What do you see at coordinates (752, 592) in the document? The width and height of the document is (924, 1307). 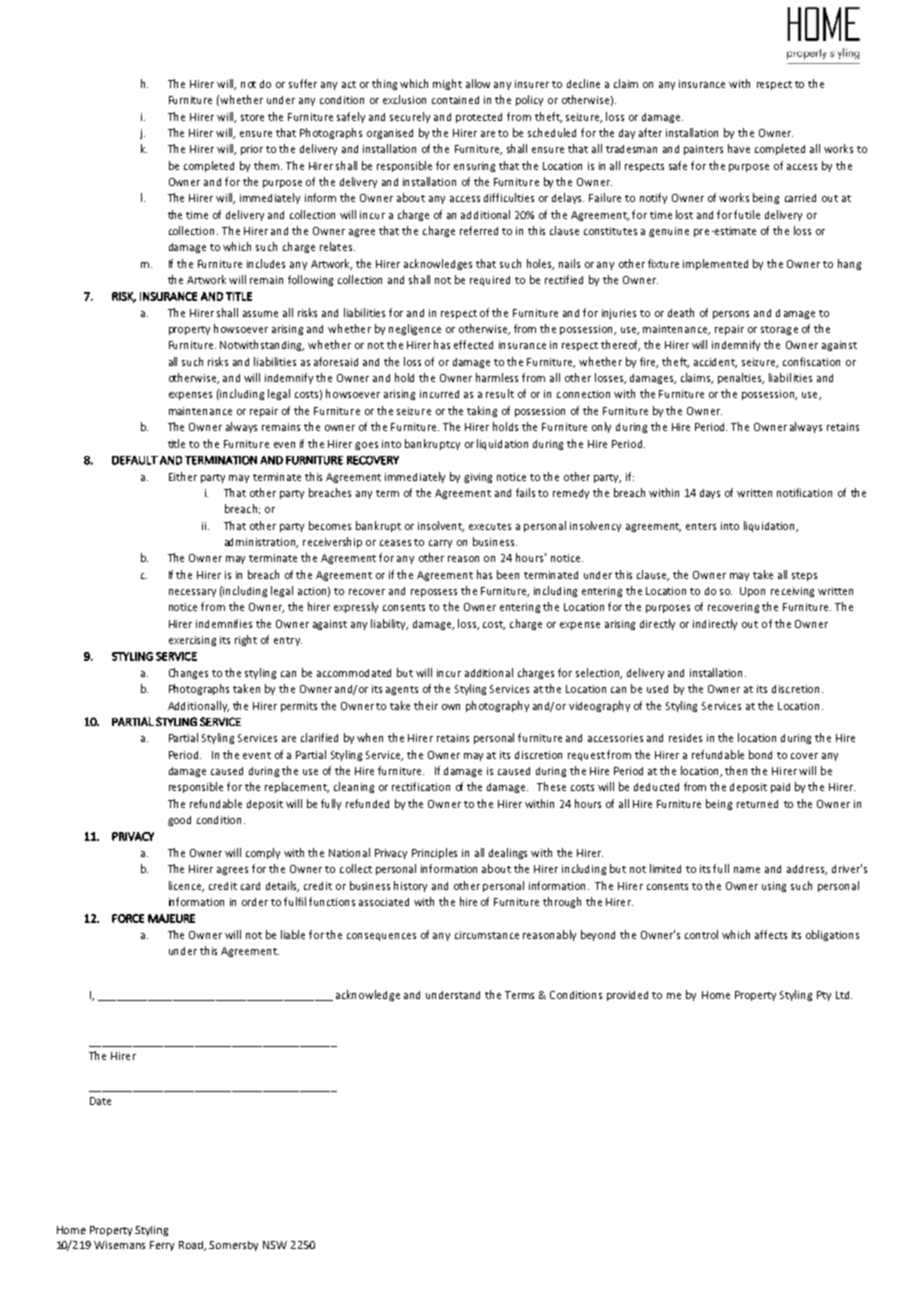 I see `Upon` at bounding box center [752, 592].
